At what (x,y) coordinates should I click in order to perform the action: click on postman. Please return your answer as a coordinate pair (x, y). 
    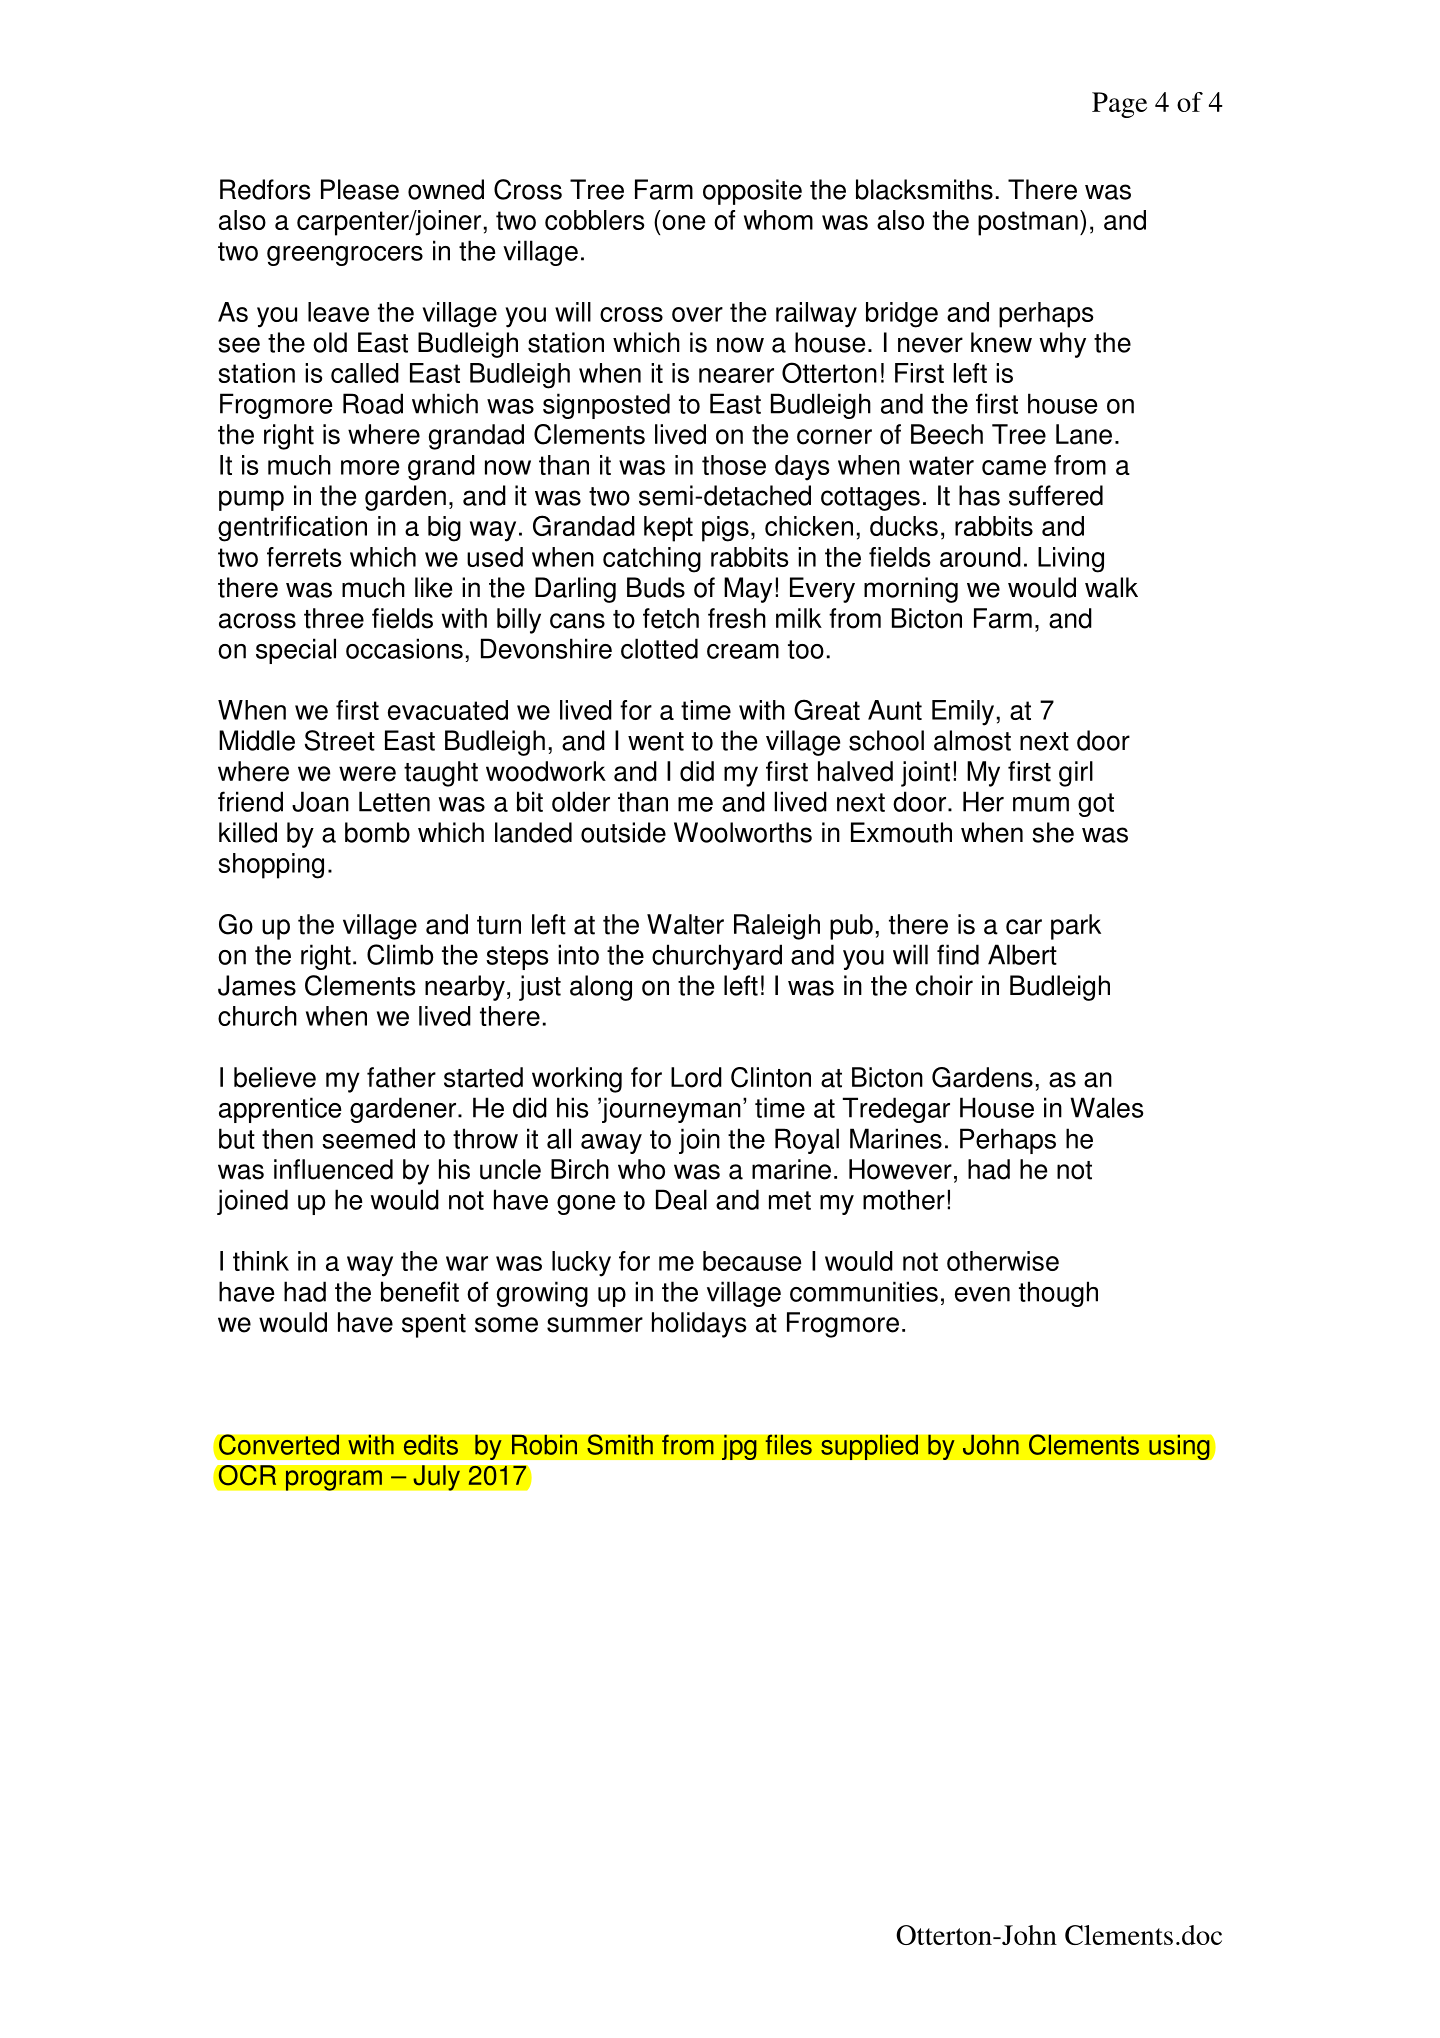
    Looking at the image, I should click on (1028, 223).
